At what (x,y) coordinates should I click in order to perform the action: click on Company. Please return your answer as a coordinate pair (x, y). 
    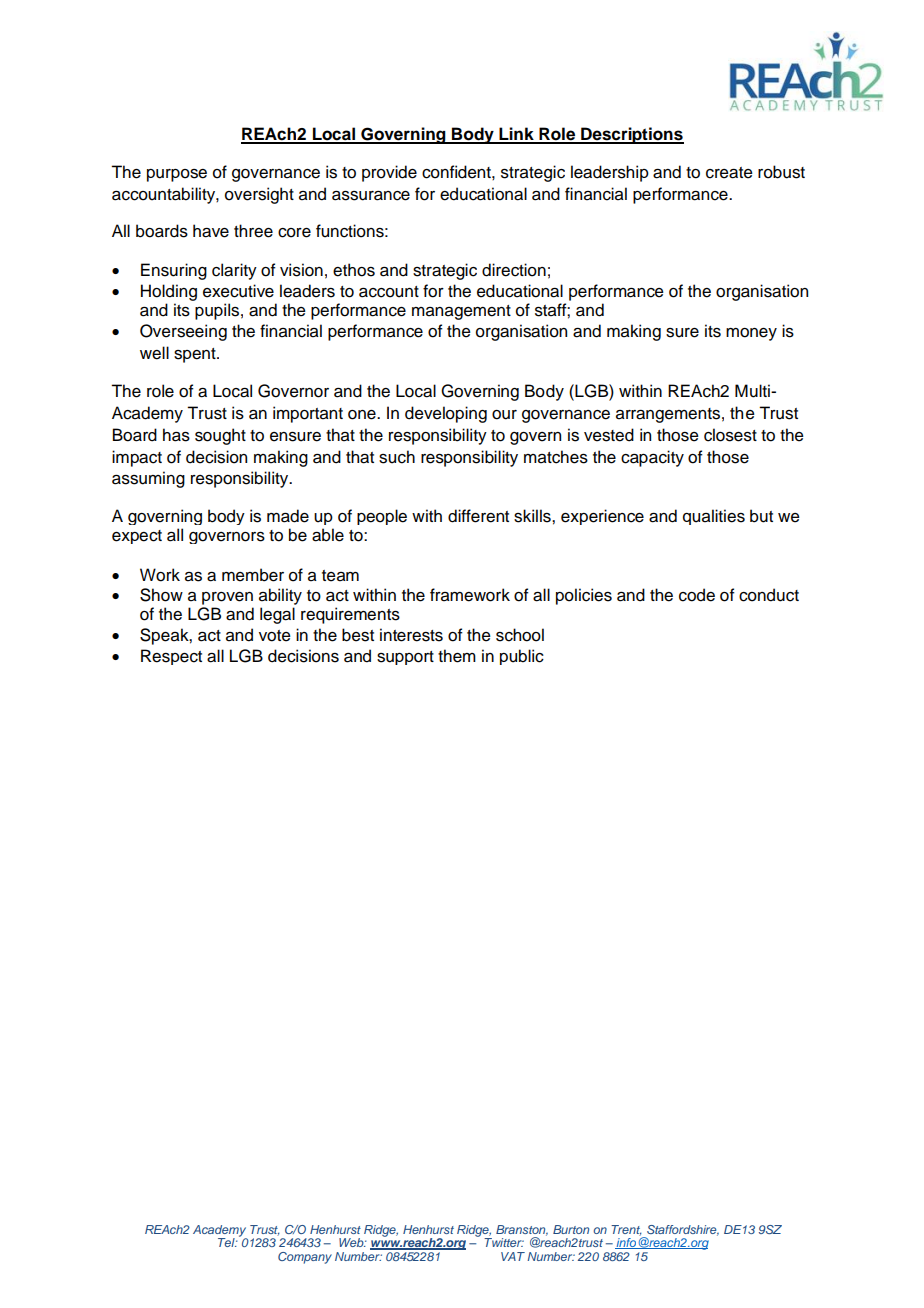
    Looking at the image, I should click on (305, 1258).
